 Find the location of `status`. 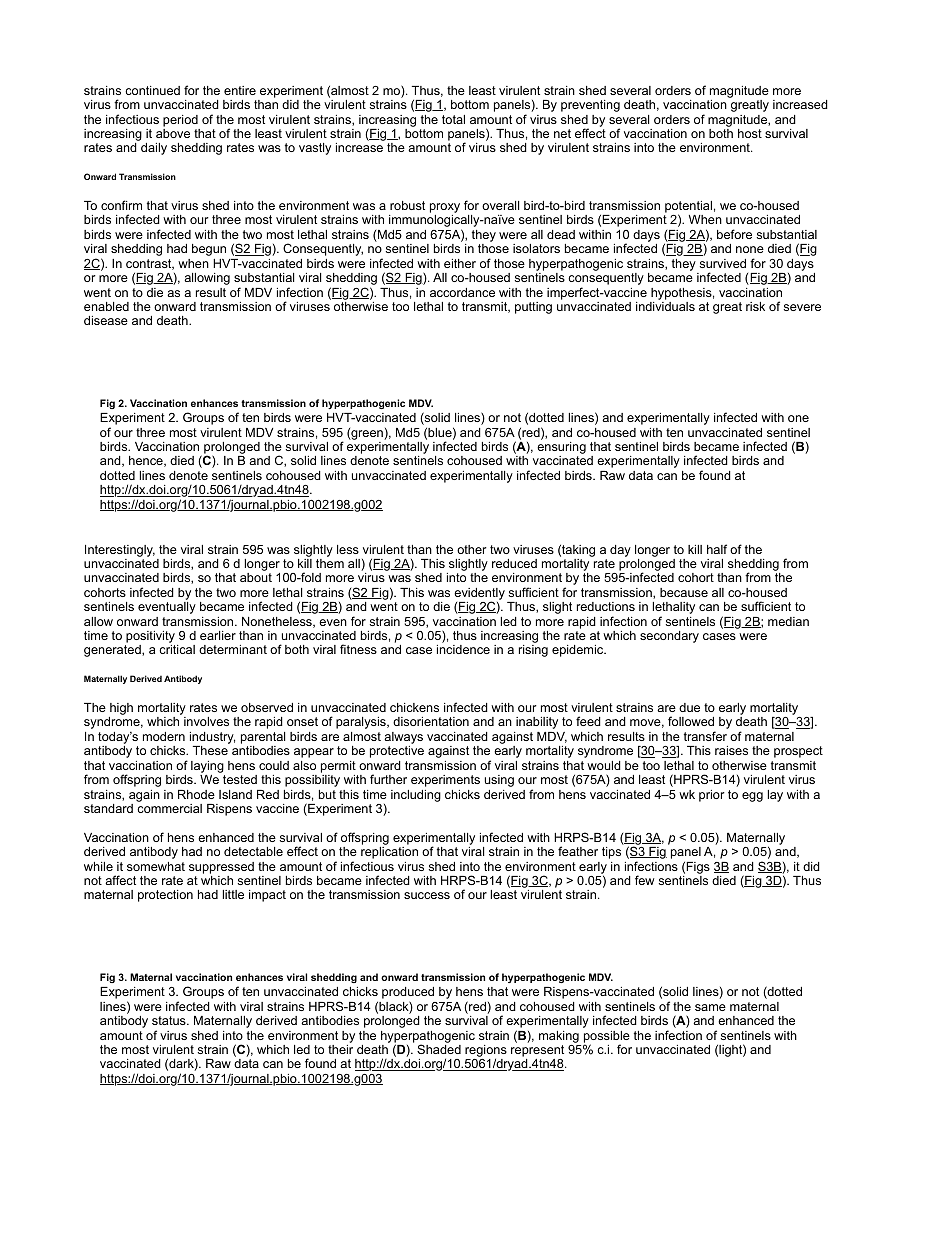

status is located at coordinates (170, 1020).
